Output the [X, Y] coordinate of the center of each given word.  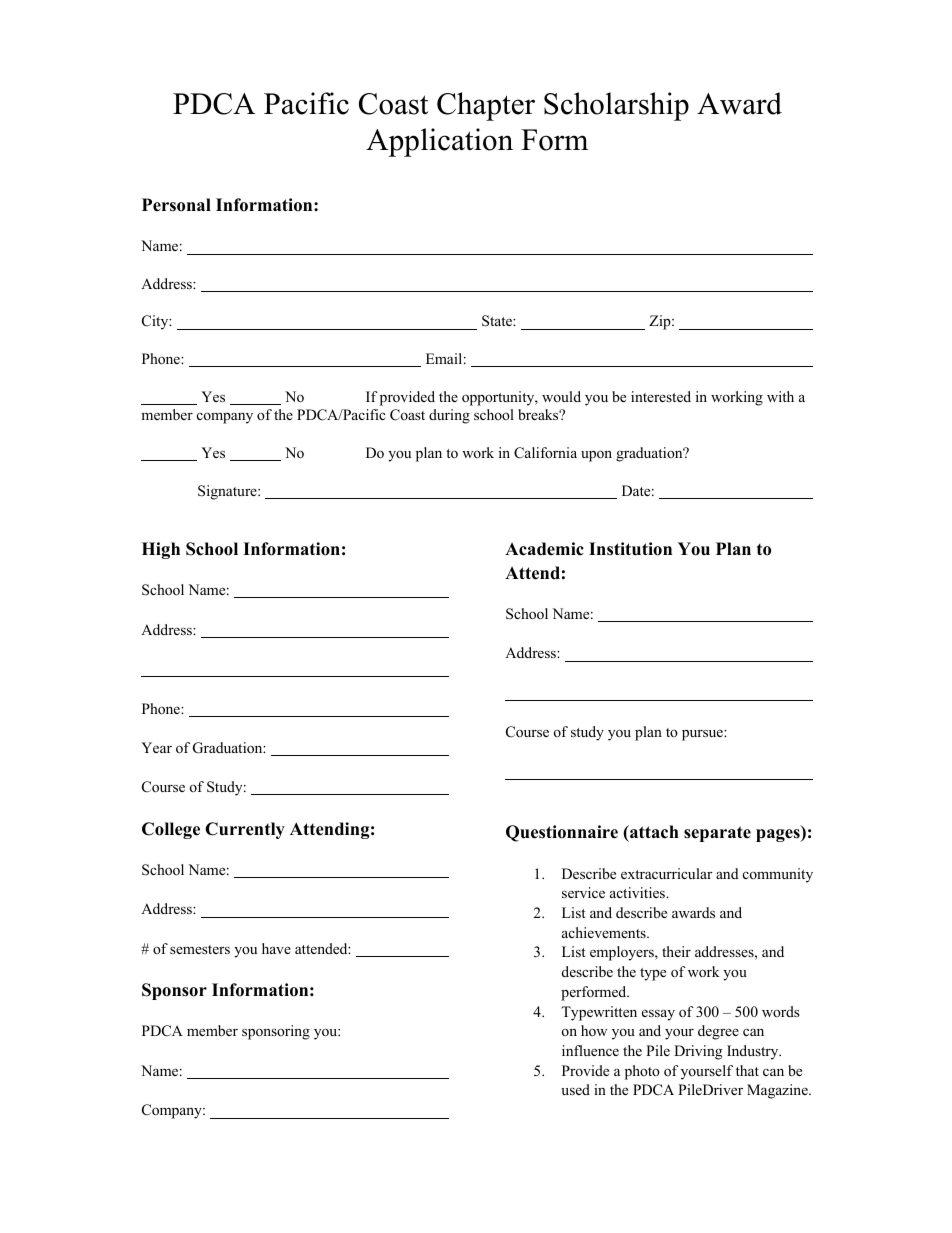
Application [439, 142]
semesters [200, 949]
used [575, 1089]
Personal [176, 205]
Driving [698, 1052]
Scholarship [616, 106]
